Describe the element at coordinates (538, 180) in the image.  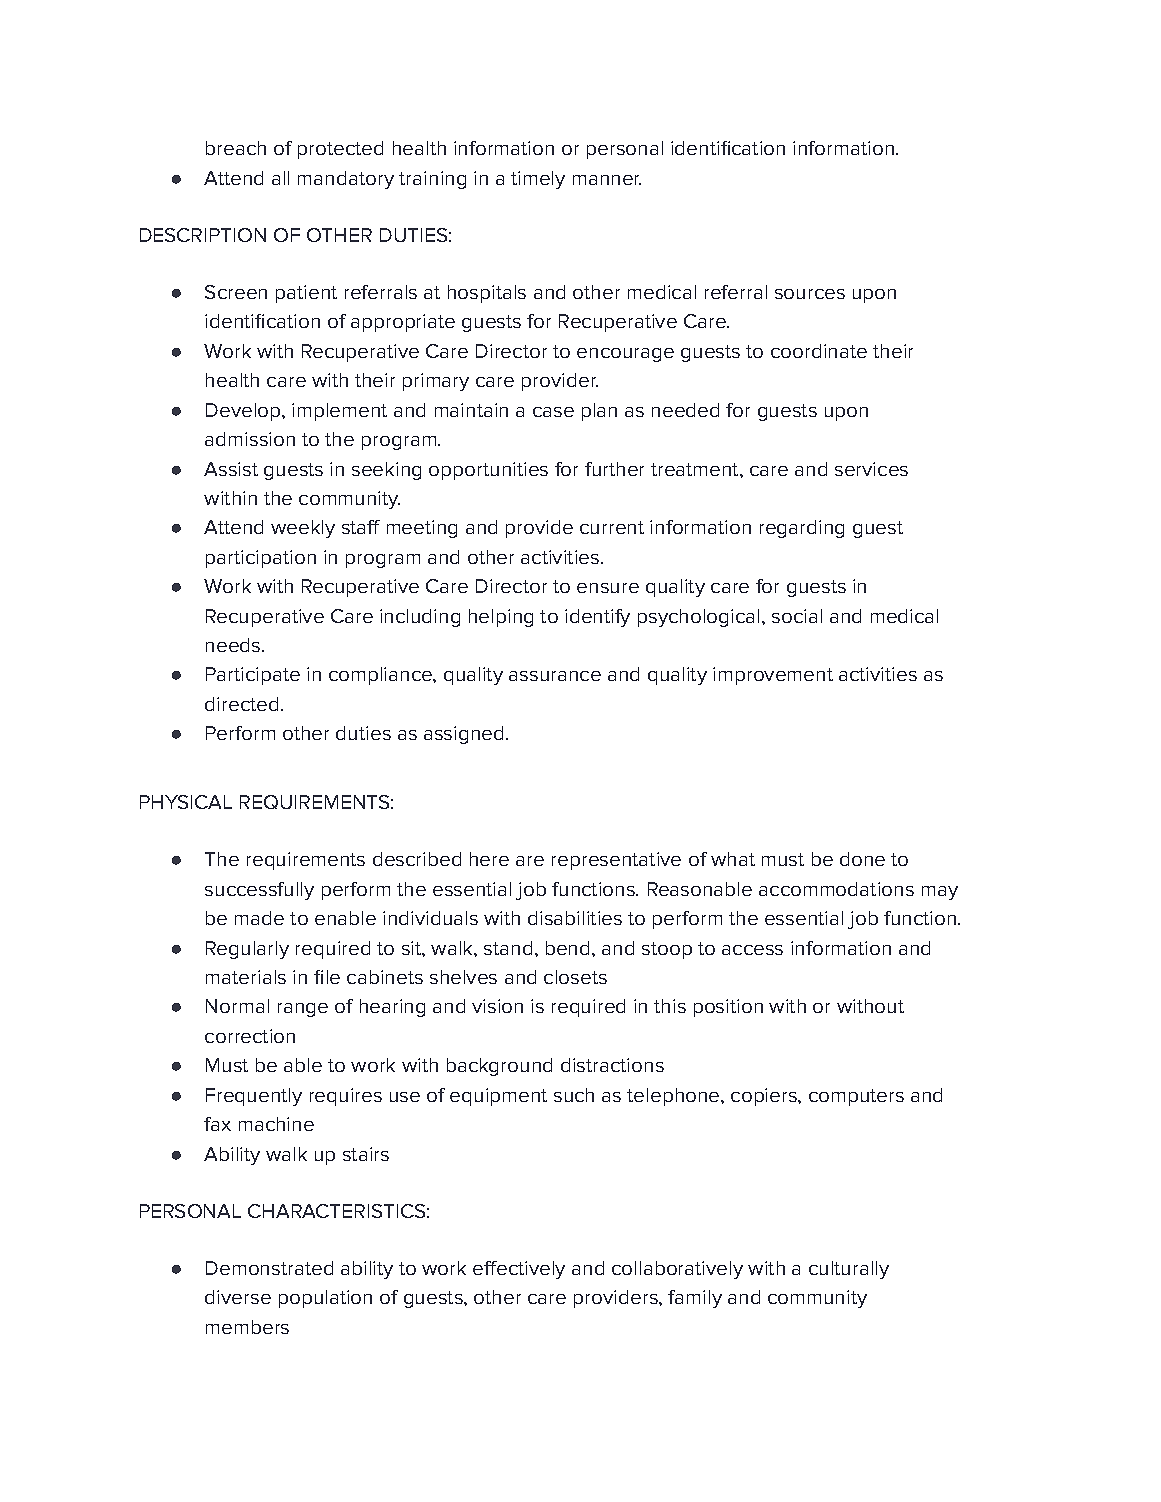
I see `timely` at that location.
